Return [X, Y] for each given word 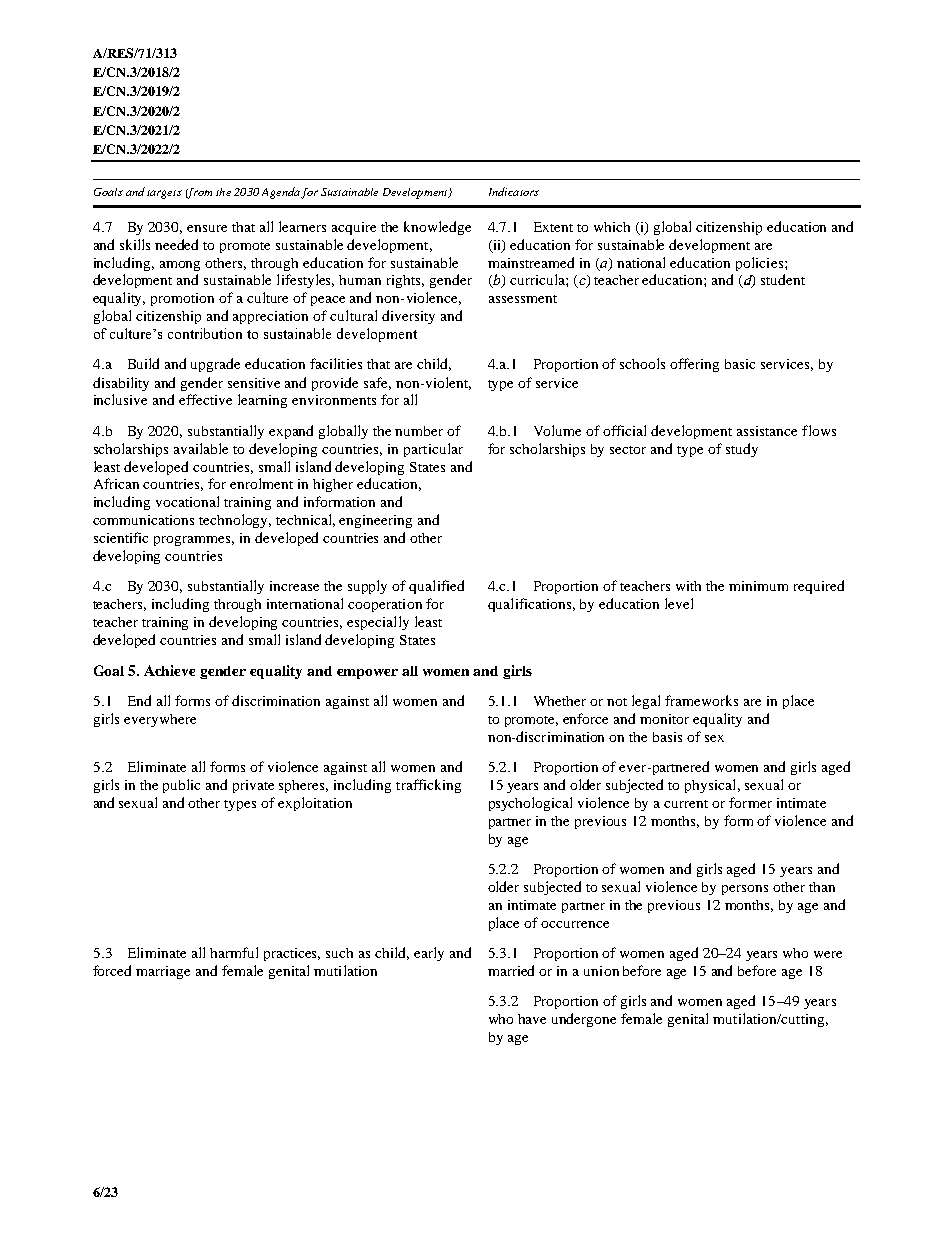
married [511, 970]
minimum [758, 586]
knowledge [437, 228]
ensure [207, 228]
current [686, 804]
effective [205, 399]
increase [294, 586]
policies [759, 264]
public [181, 786]
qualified [436, 587]
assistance [767, 431]
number [419, 431]
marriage [163, 972]
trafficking [428, 786]
